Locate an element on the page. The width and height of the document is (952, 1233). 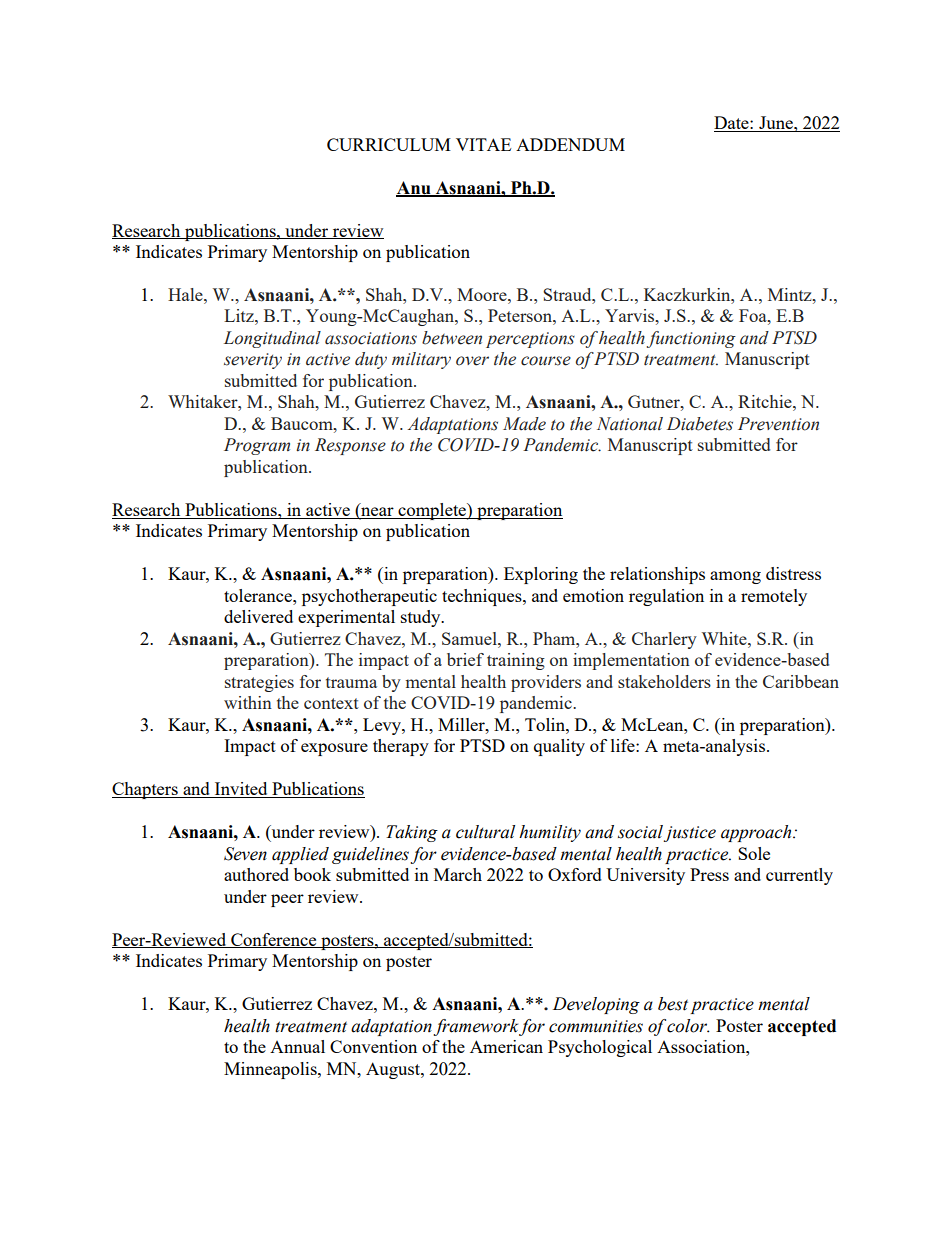
VITAE is located at coordinates (483, 144).
